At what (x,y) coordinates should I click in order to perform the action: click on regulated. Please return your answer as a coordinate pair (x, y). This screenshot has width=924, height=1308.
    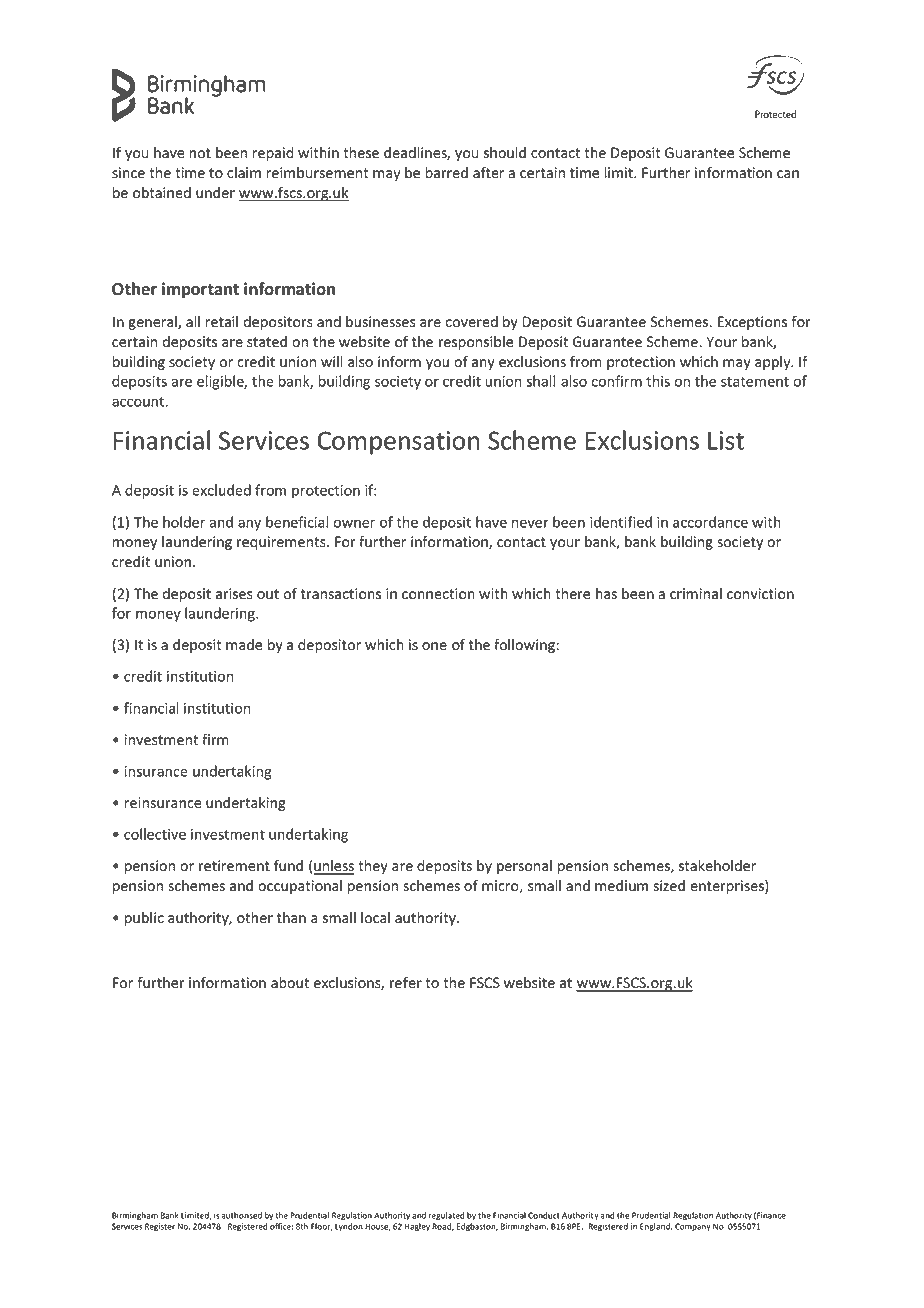
    Looking at the image, I should click on (447, 1216).
